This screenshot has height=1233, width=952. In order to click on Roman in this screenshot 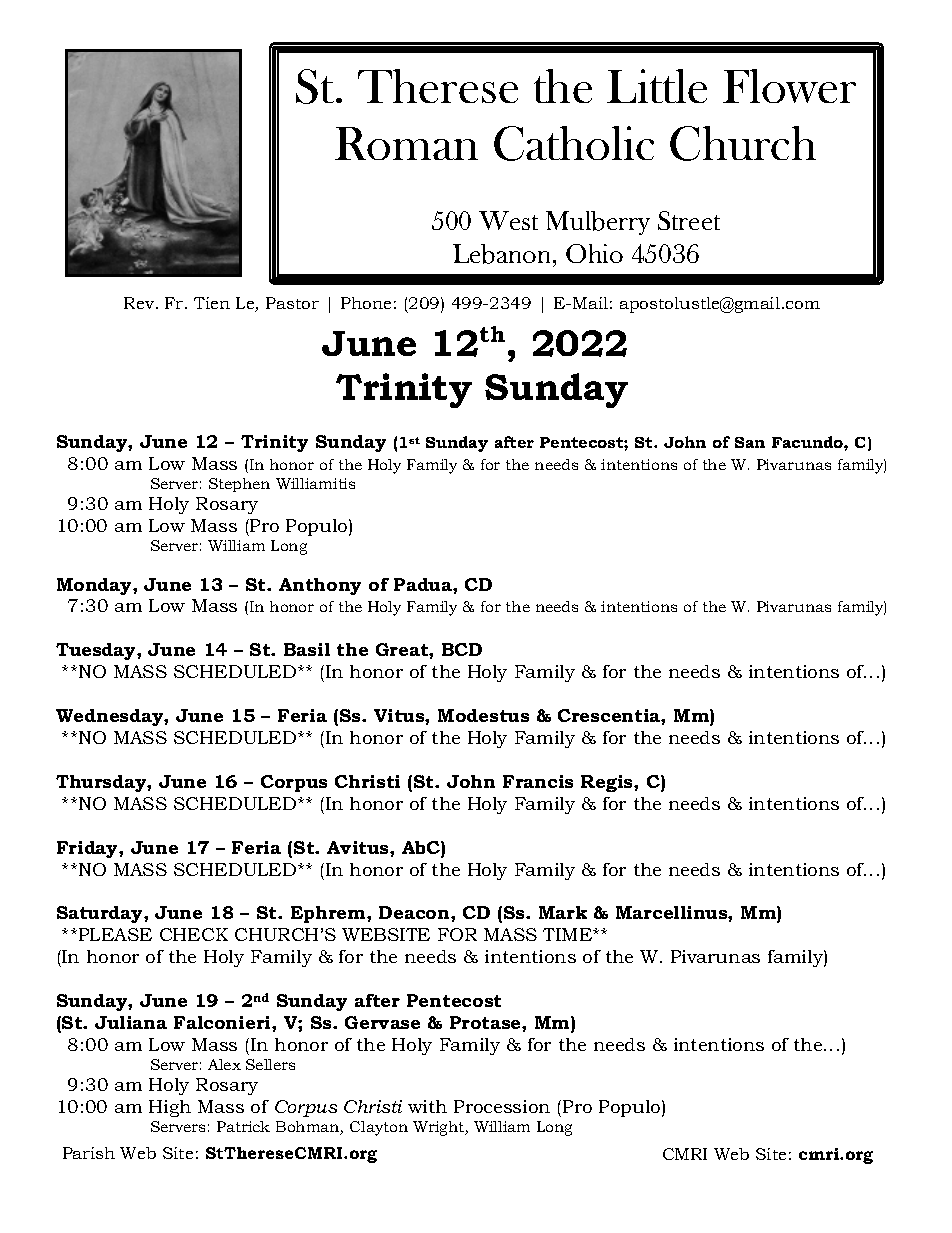, I will do `click(406, 143)`.
